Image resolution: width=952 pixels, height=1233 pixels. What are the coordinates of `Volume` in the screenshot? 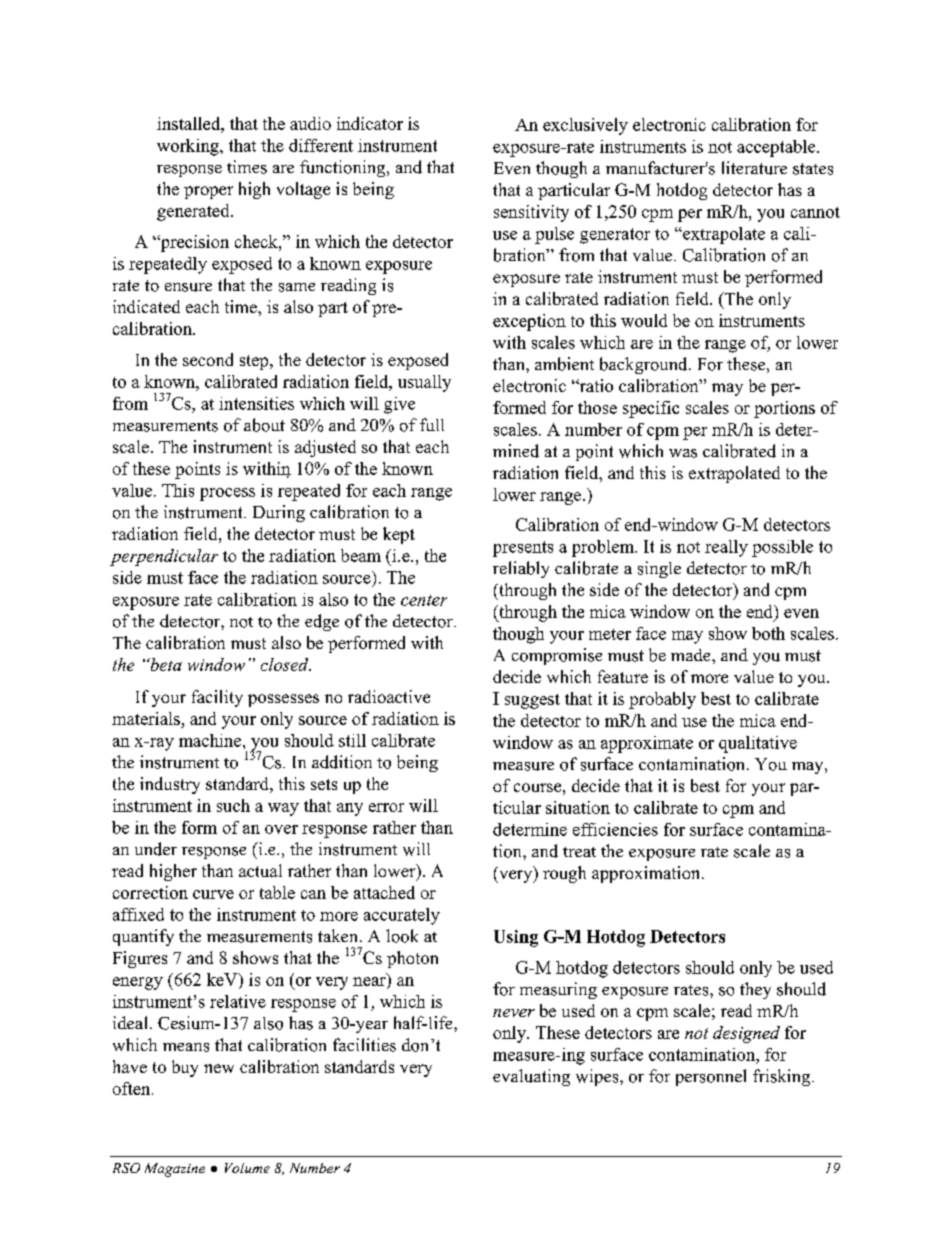 It's located at (247, 1168).
